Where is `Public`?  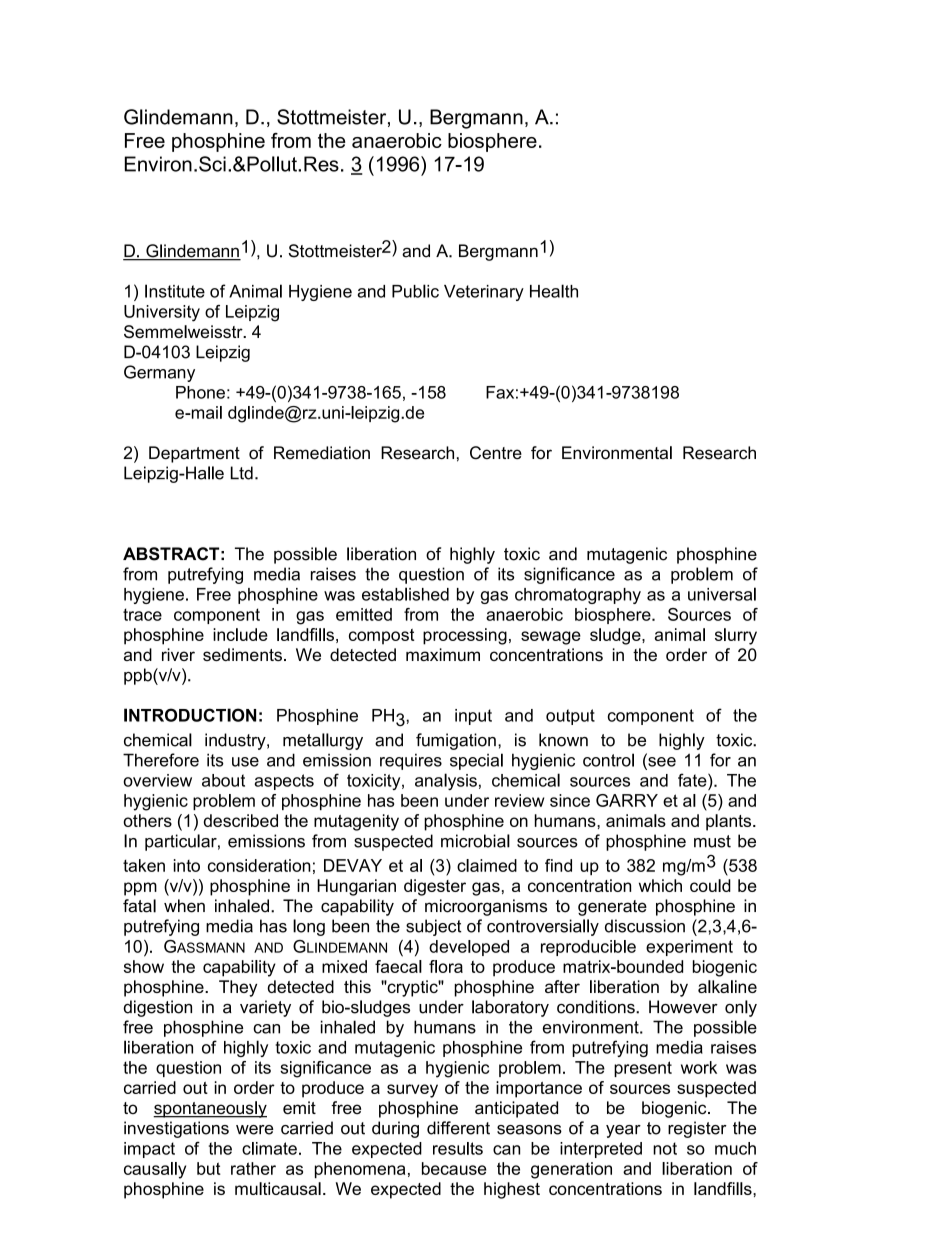
Public is located at coordinates (415, 291).
